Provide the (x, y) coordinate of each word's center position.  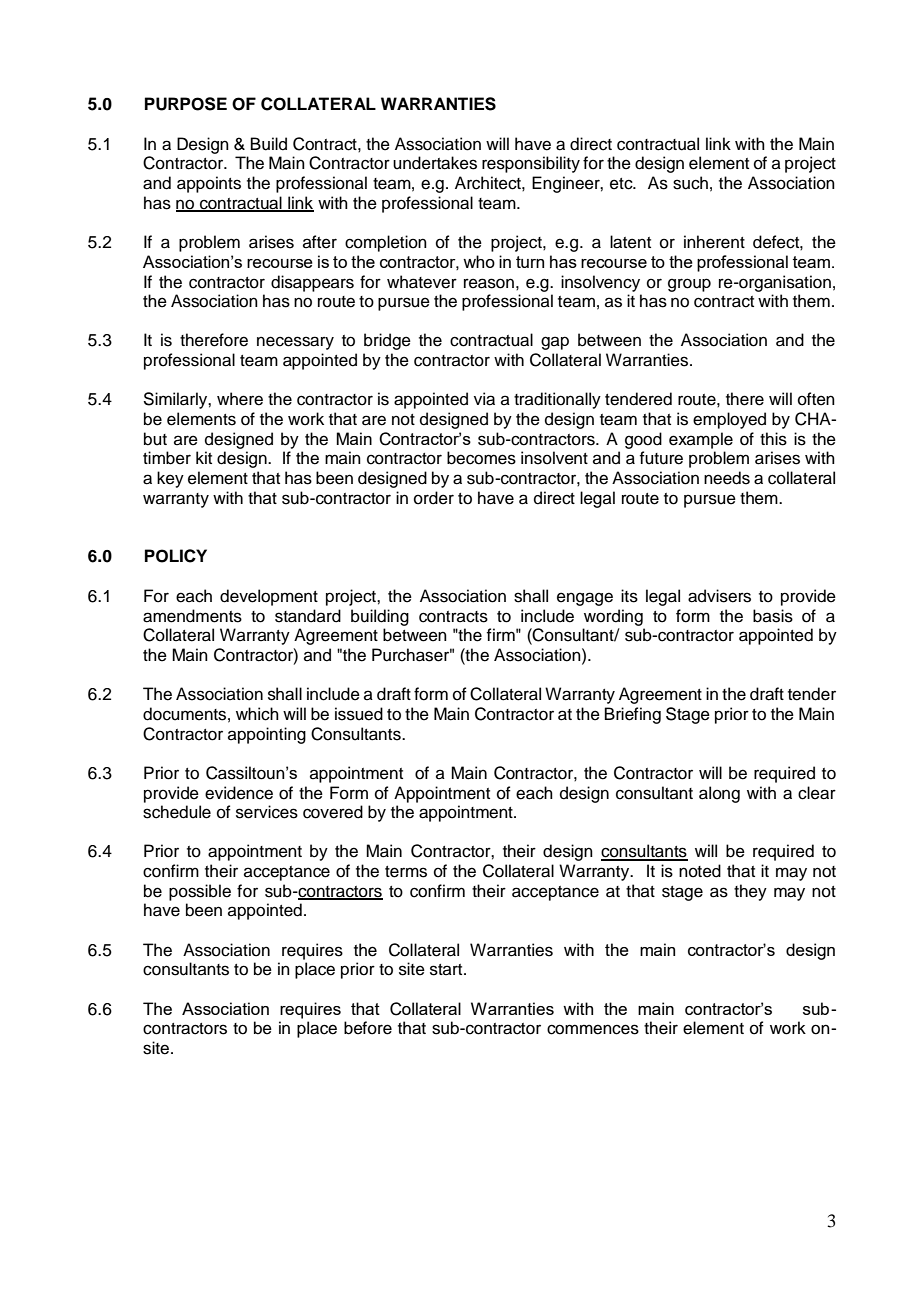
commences (593, 1029)
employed (729, 420)
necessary (295, 343)
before (368, 1028)
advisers (719, 596)
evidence (239, 793)
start (447, 970)
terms (406, 872)
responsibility (531, 164)
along (719, 794)
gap (555, 343)
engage (585, 599)
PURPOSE (186, 104)
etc (622, 184)
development (269, 597)
